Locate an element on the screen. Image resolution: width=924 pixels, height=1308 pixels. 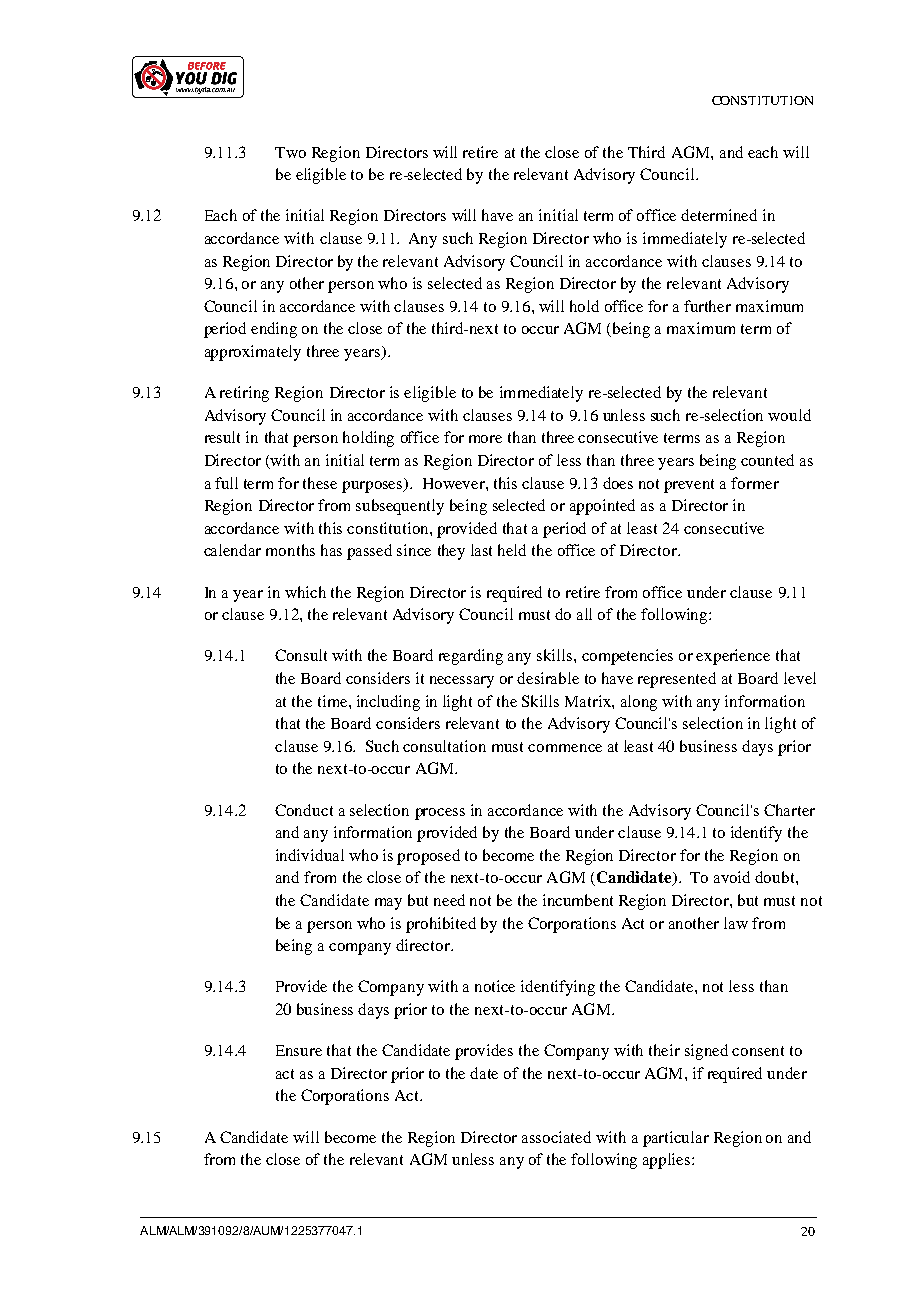
counted is located at coordinates (767, 460).
